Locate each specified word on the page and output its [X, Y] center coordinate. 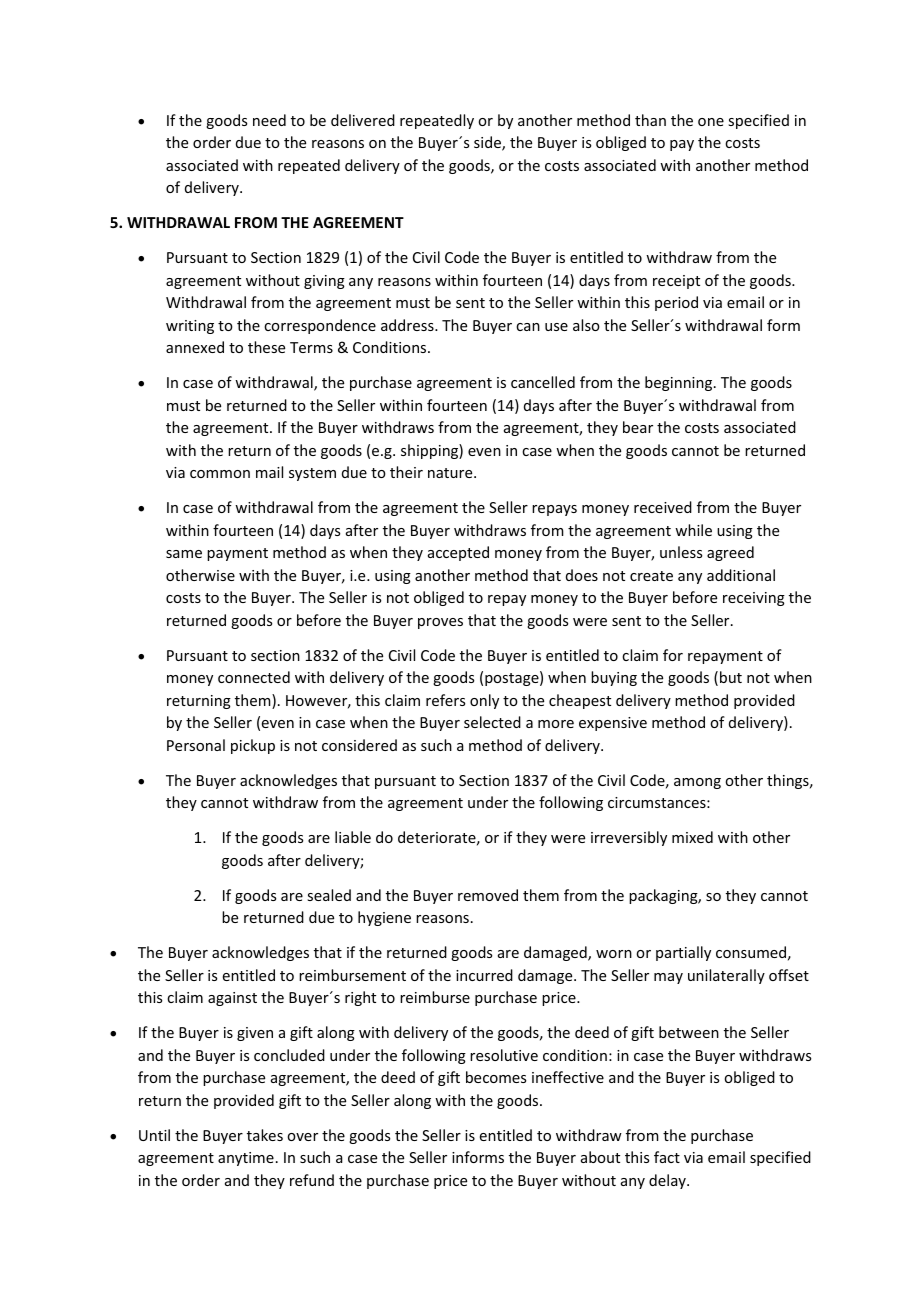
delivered [363, 120]
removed [488, 895]
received [663, 507]
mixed [692, 837]
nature [451, 473]
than [650, 120]
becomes [496, 1077]
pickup [253, 746]
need [269, 120]
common [220, 474]
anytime [246, 1159]
